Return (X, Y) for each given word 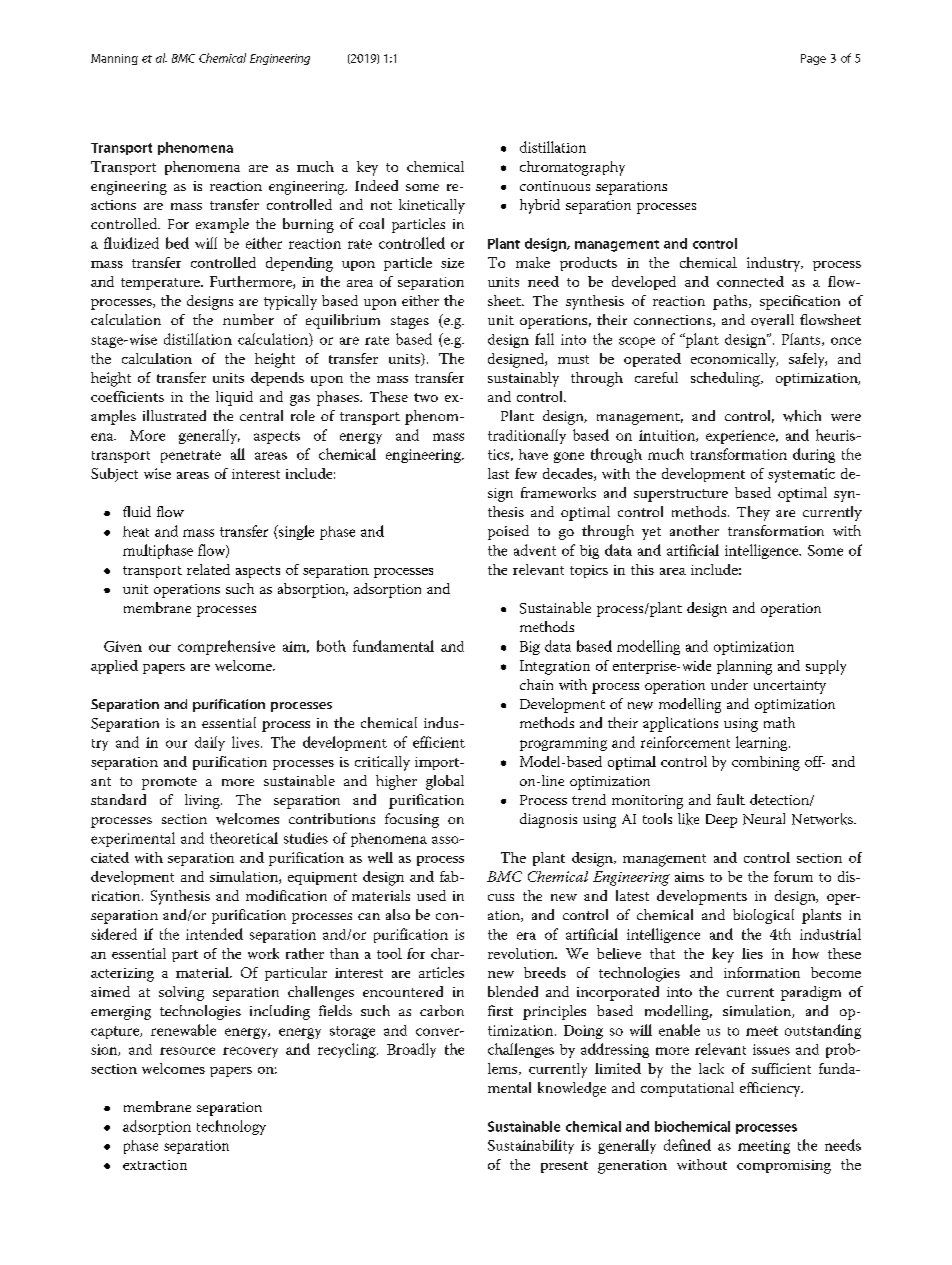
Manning (114, 59)
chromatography (572, 168)
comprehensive (226, 647)
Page (813, 59)
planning (744, 667)
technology (231, 1127)
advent (535, 550)
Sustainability (531, 1146)
